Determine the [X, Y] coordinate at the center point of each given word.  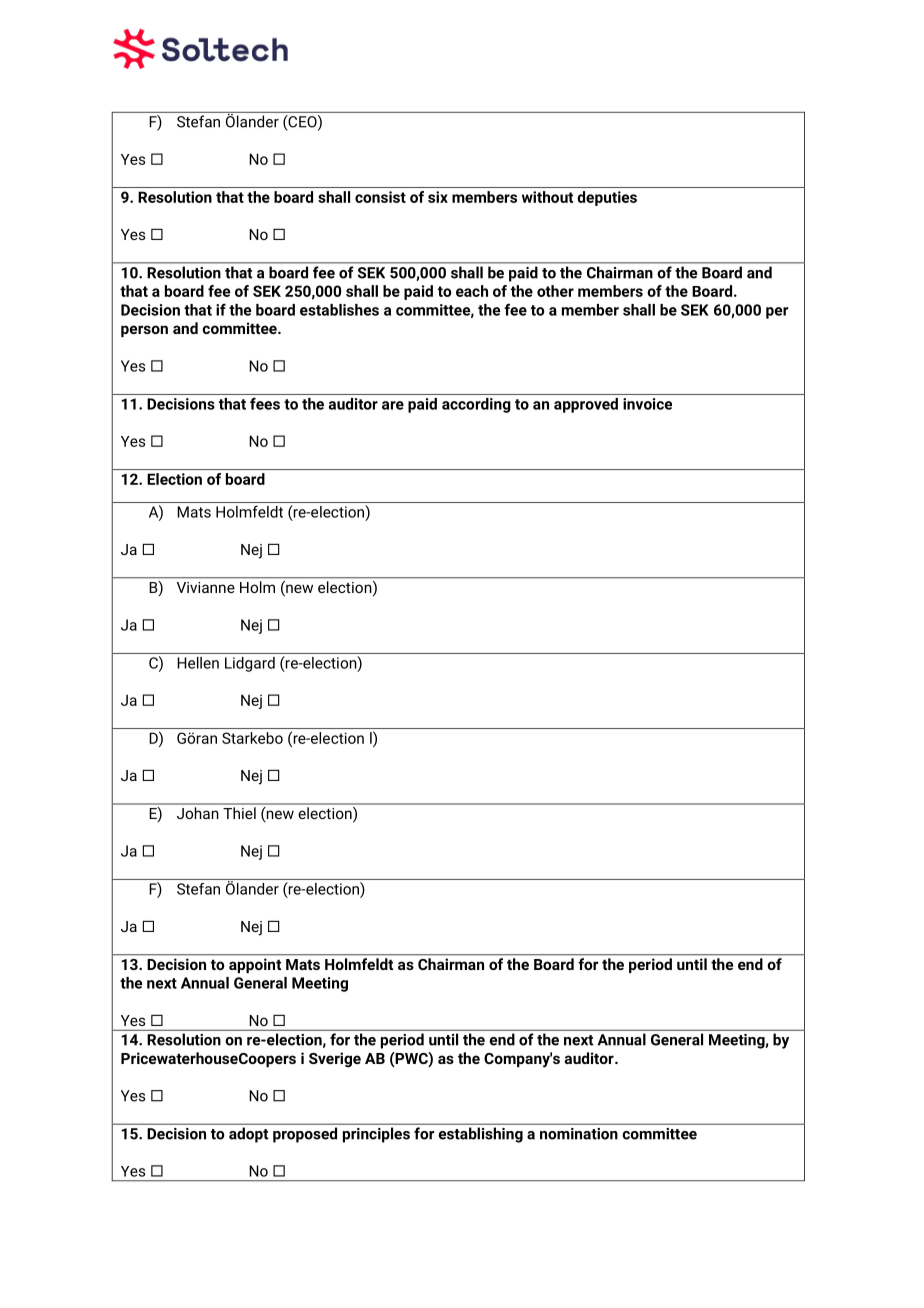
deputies [607, 198]
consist [380, 197]
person [144, 331]
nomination [579, 1134]
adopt [248, 1135]
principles [376, 1135]
